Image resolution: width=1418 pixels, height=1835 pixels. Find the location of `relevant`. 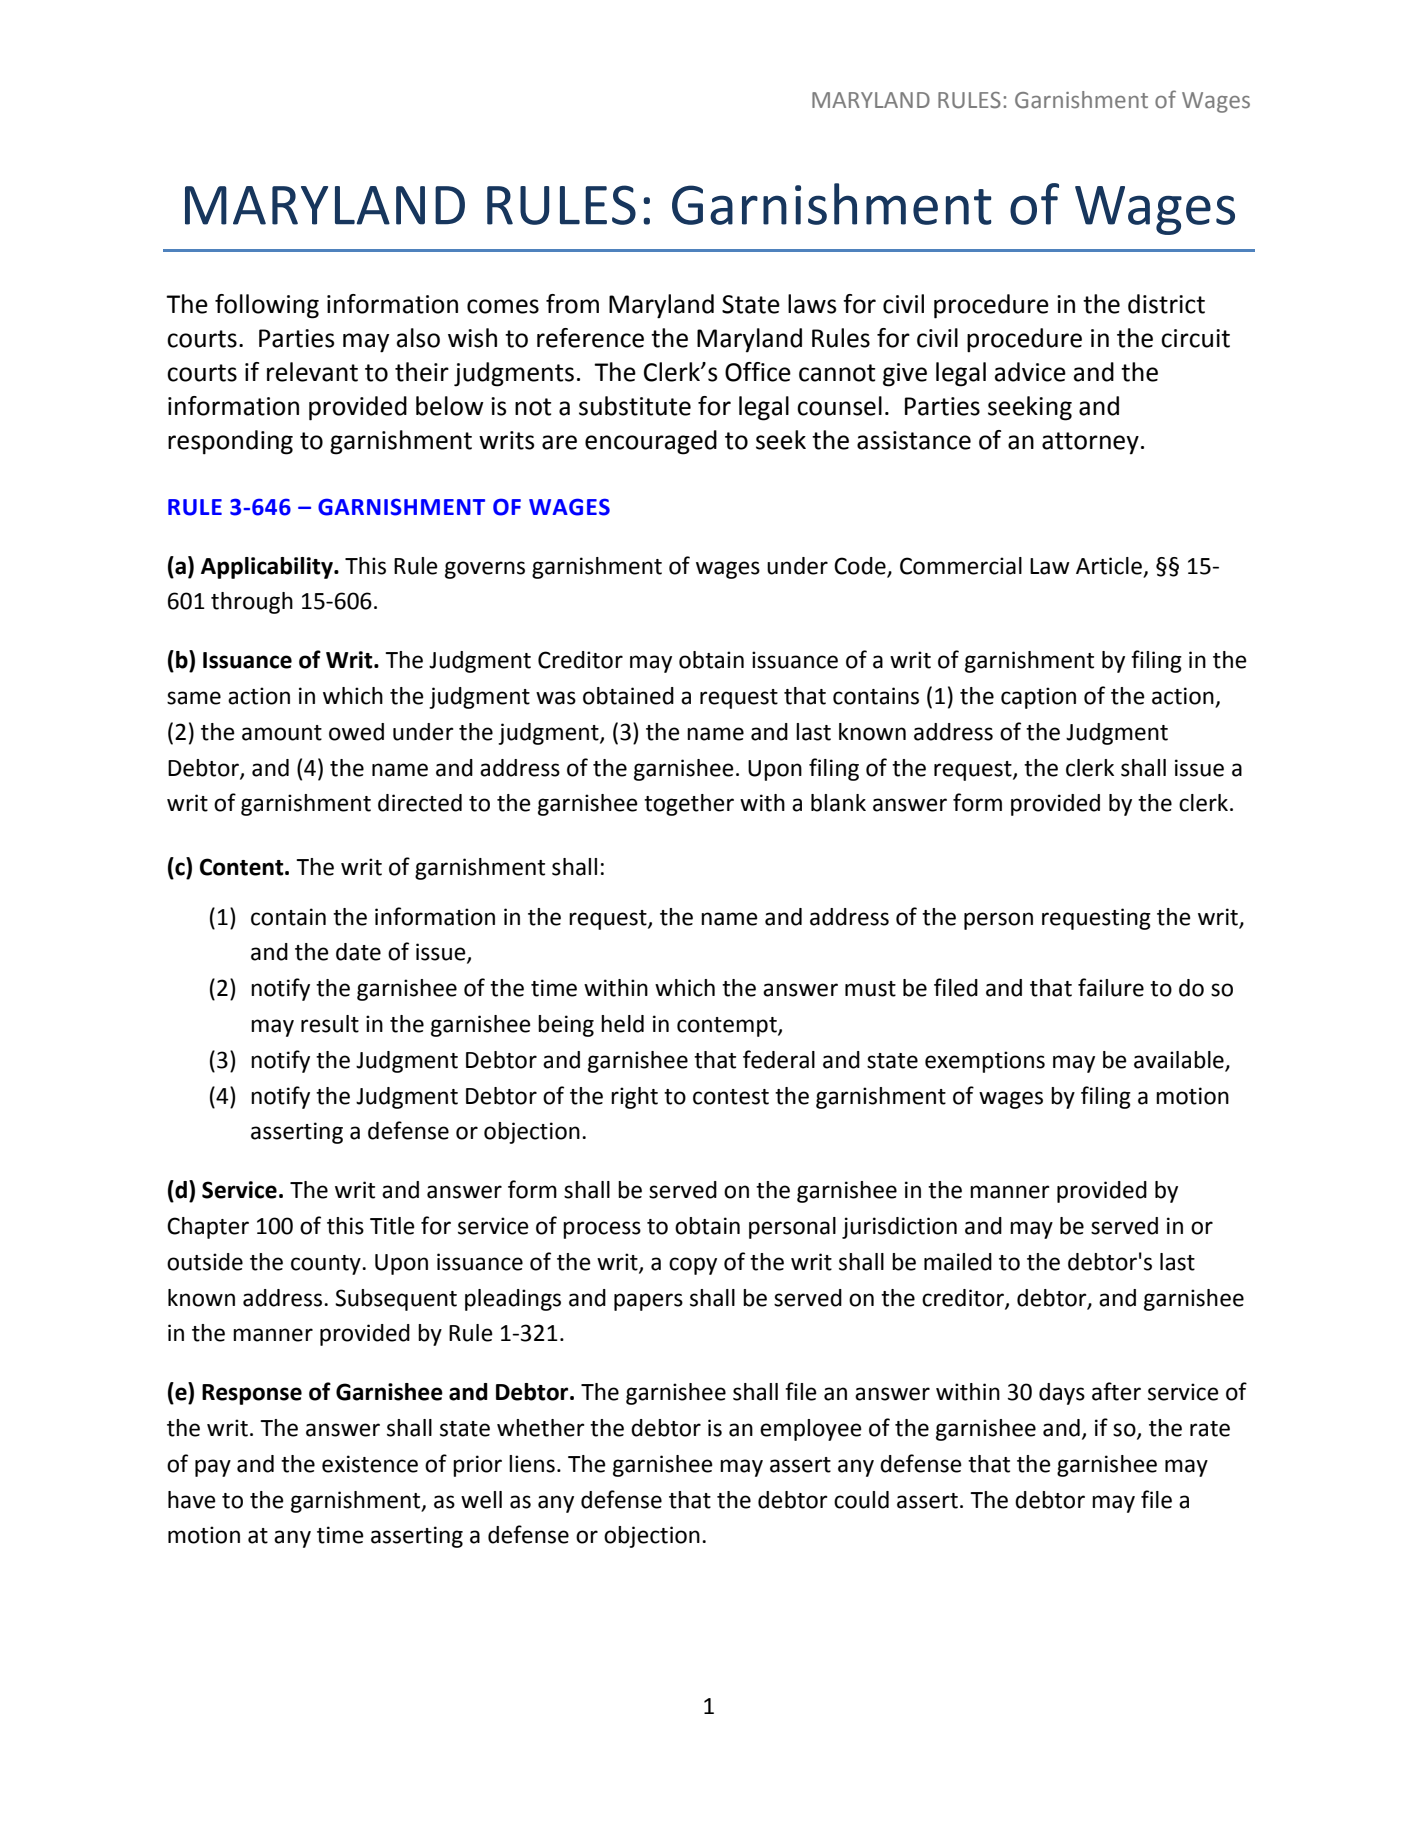

relevant is located at coordinates (312, 372).
